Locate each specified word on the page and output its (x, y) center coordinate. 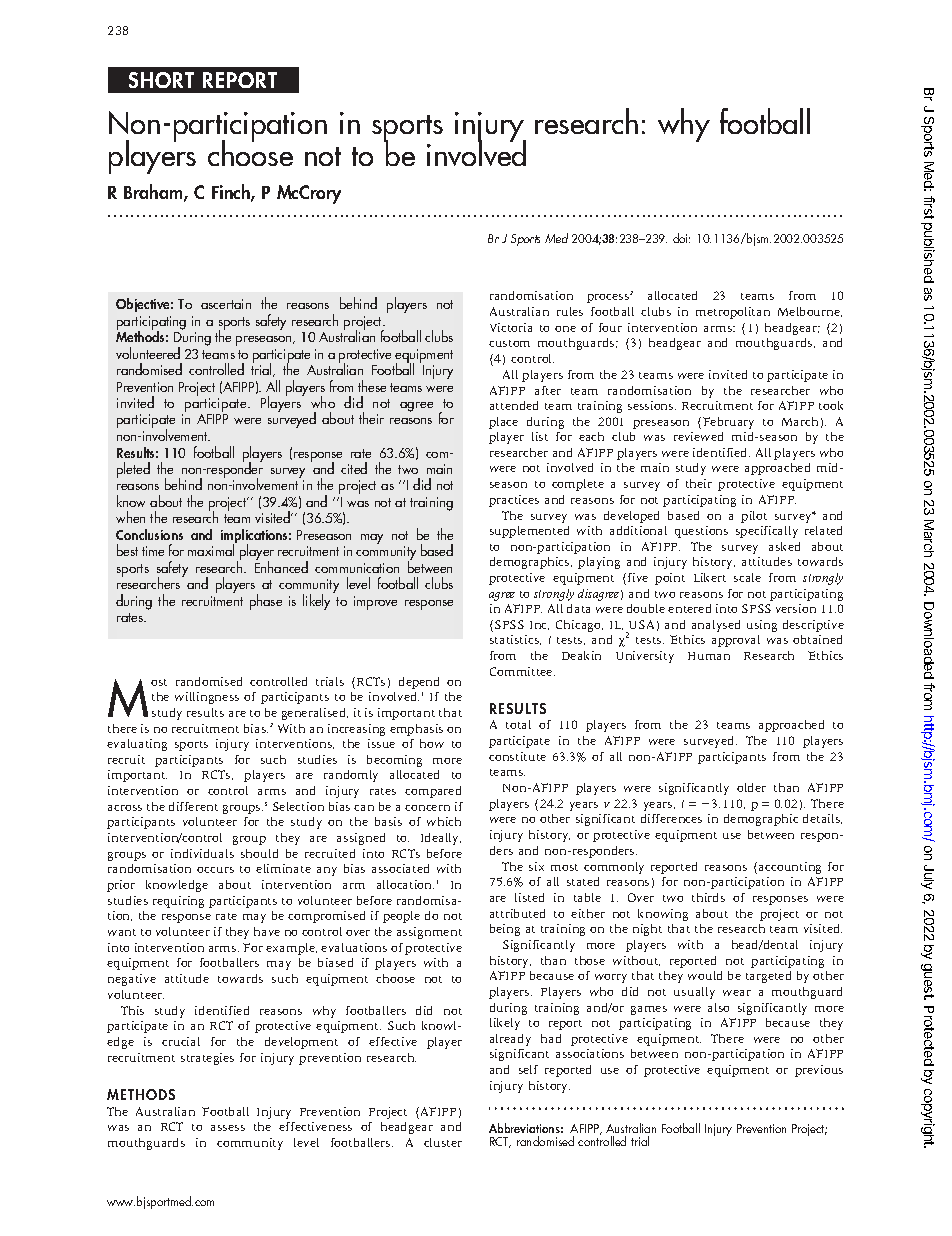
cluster (443, 1142)
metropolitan (733, 313)
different (193, 806)
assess (228, 1128)
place (503, 423)
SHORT (161, 80)
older (751, 787)
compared (433, 792)
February (728, 423)
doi (681, 238)
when (130, 517)
